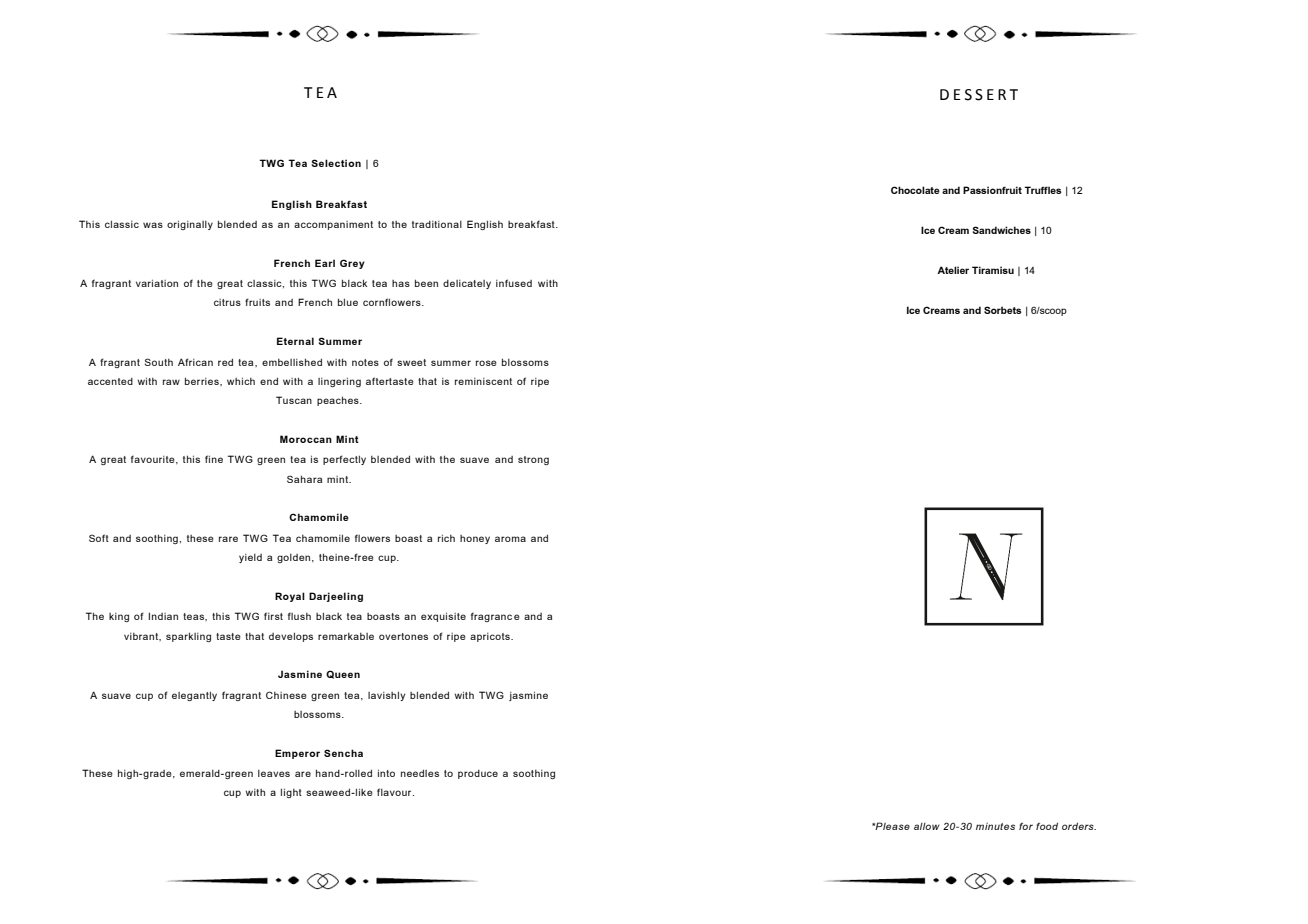  Describe the element at coordinates (437, 224) in the screenshot. I see `traditional` at that location.
